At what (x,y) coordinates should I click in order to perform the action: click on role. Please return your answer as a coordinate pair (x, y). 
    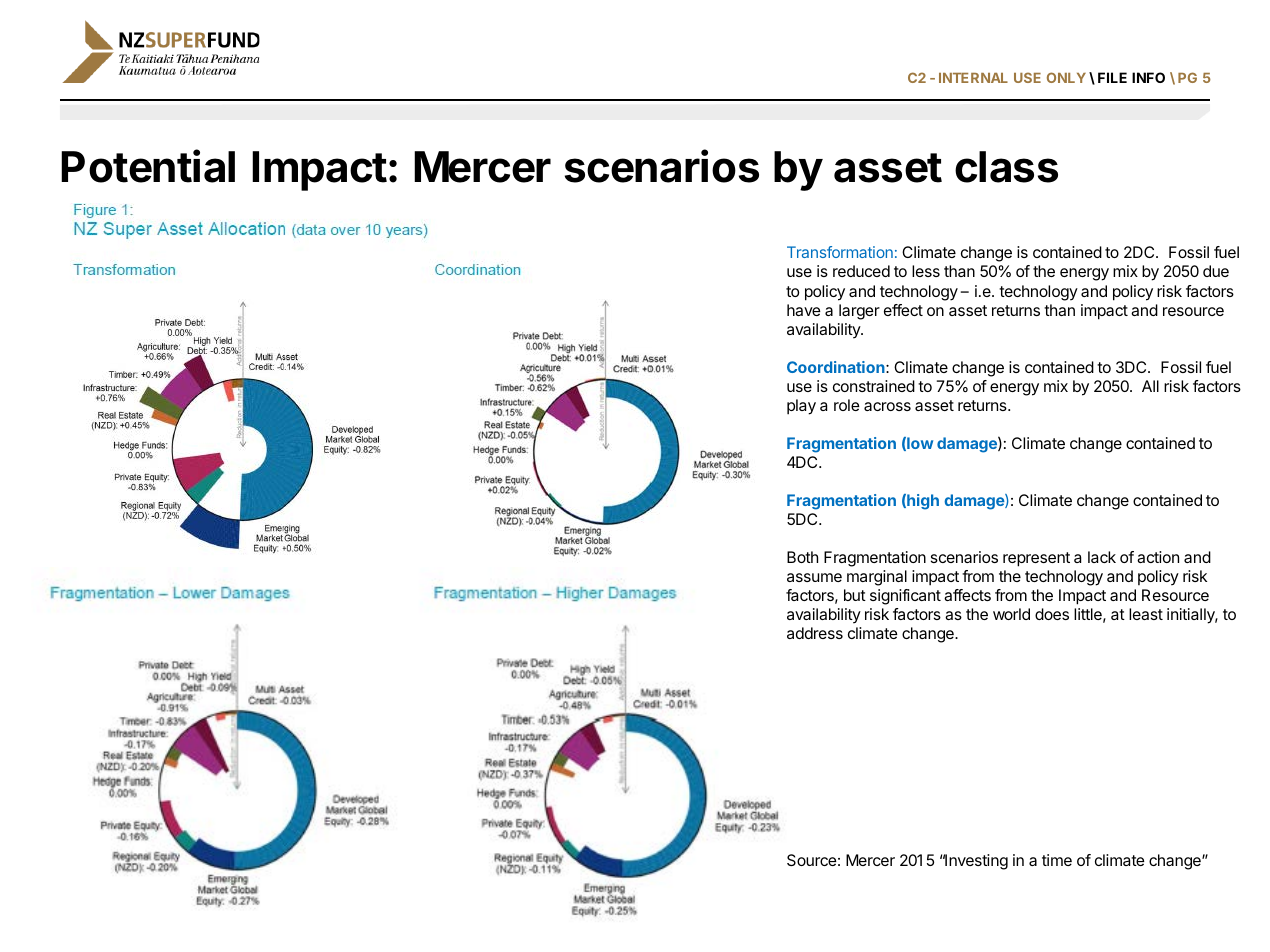
    Looking at the image, I should click on (847, 405).
